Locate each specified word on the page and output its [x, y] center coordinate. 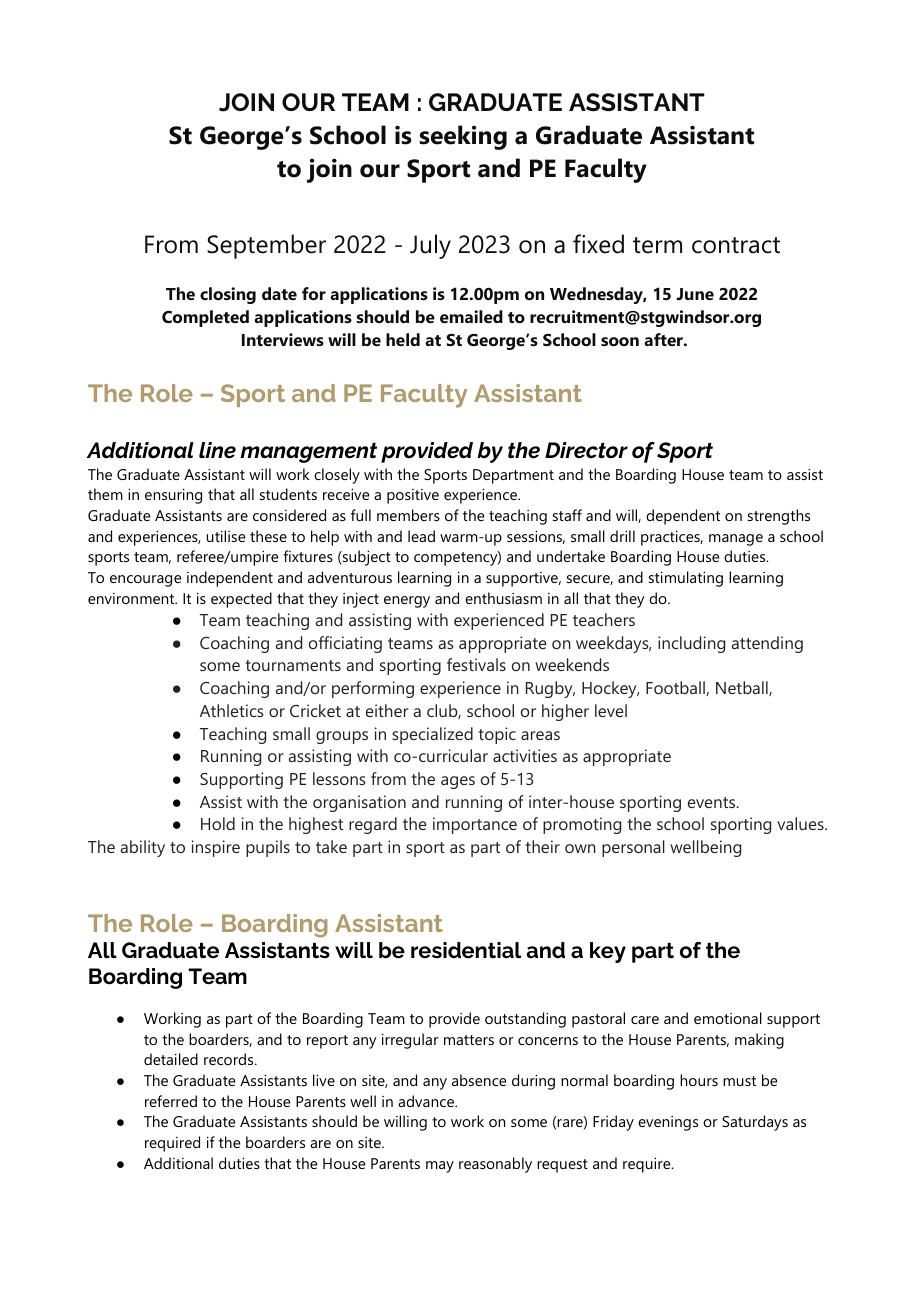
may [440, 1167]
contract [736, 245]
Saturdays [755, 1123]
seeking [463, 137]
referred [171, 1101]
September [266, 246]
